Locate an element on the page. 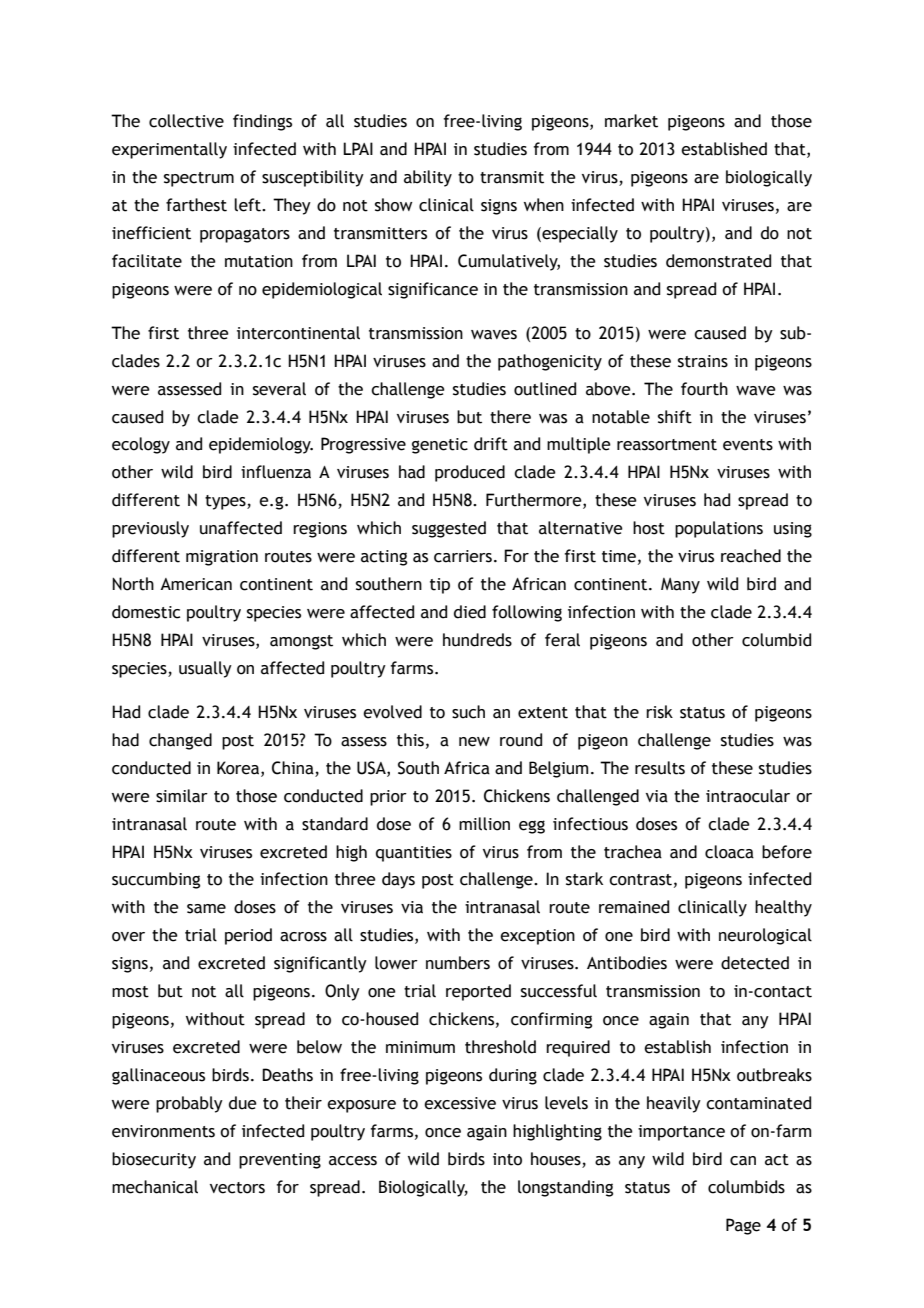  risk is located at coordinates (659, 712).
